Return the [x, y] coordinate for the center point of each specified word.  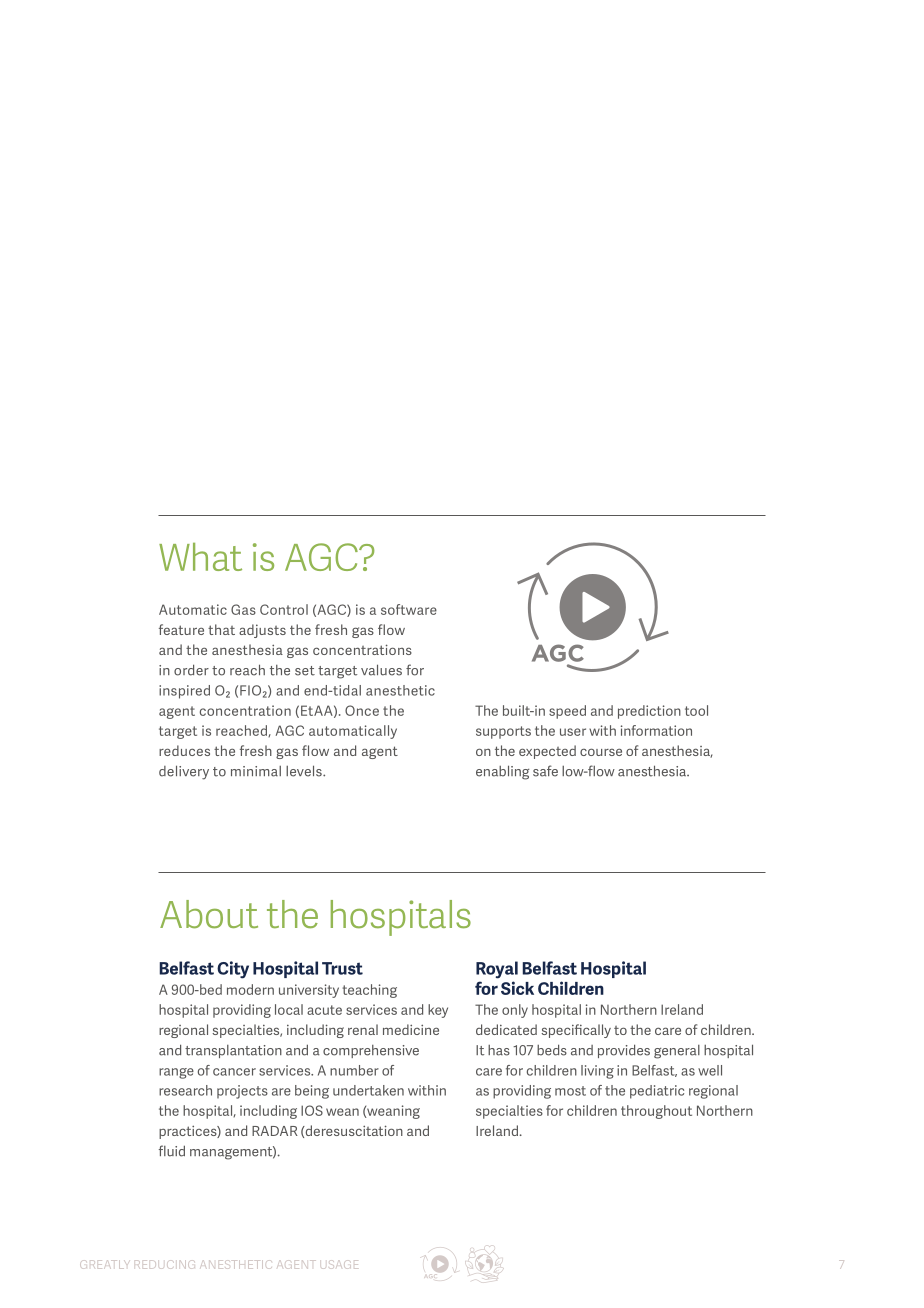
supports [503, 732]
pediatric [657, 1092]
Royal [497, 970]
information [656, 730]
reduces [184, 750]
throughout [656, 1112]
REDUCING [165, 1264]
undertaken [368, 1090]
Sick [517, 988]
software [409, 609]
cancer [234, 1072]
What [200, 557]
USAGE [340, 1264]
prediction [649, 712]
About [209, 914]
